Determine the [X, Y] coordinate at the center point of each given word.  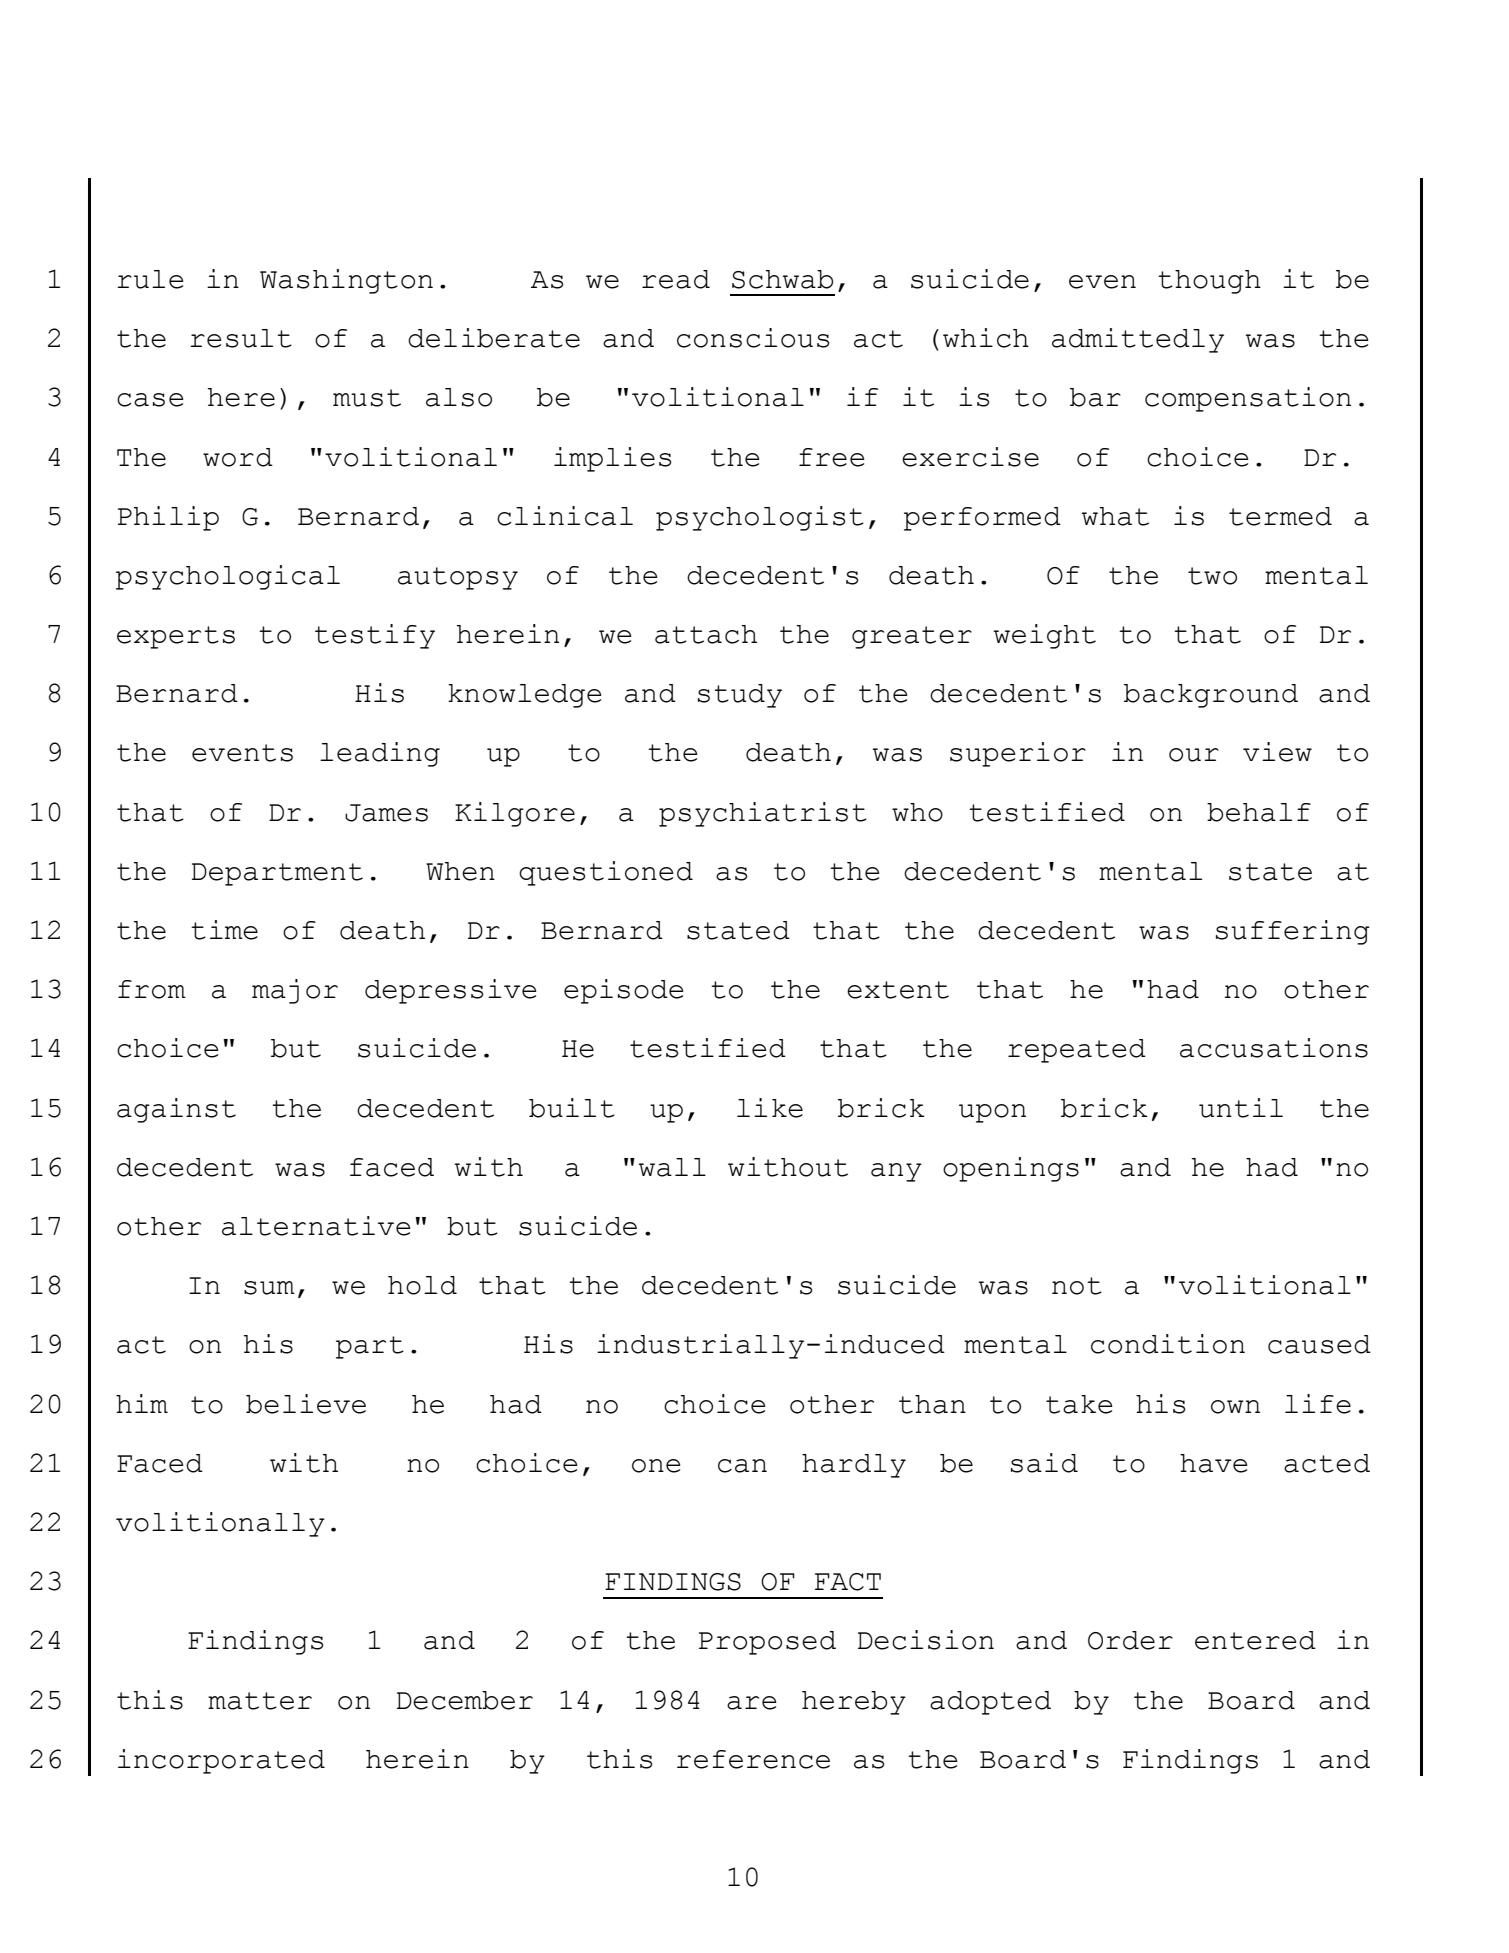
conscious [753, 338]
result [241, 338]
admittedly [1138, 340]
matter [260, 1701]
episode [624, 991]
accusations [1274, 1048]
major [295, 991]
